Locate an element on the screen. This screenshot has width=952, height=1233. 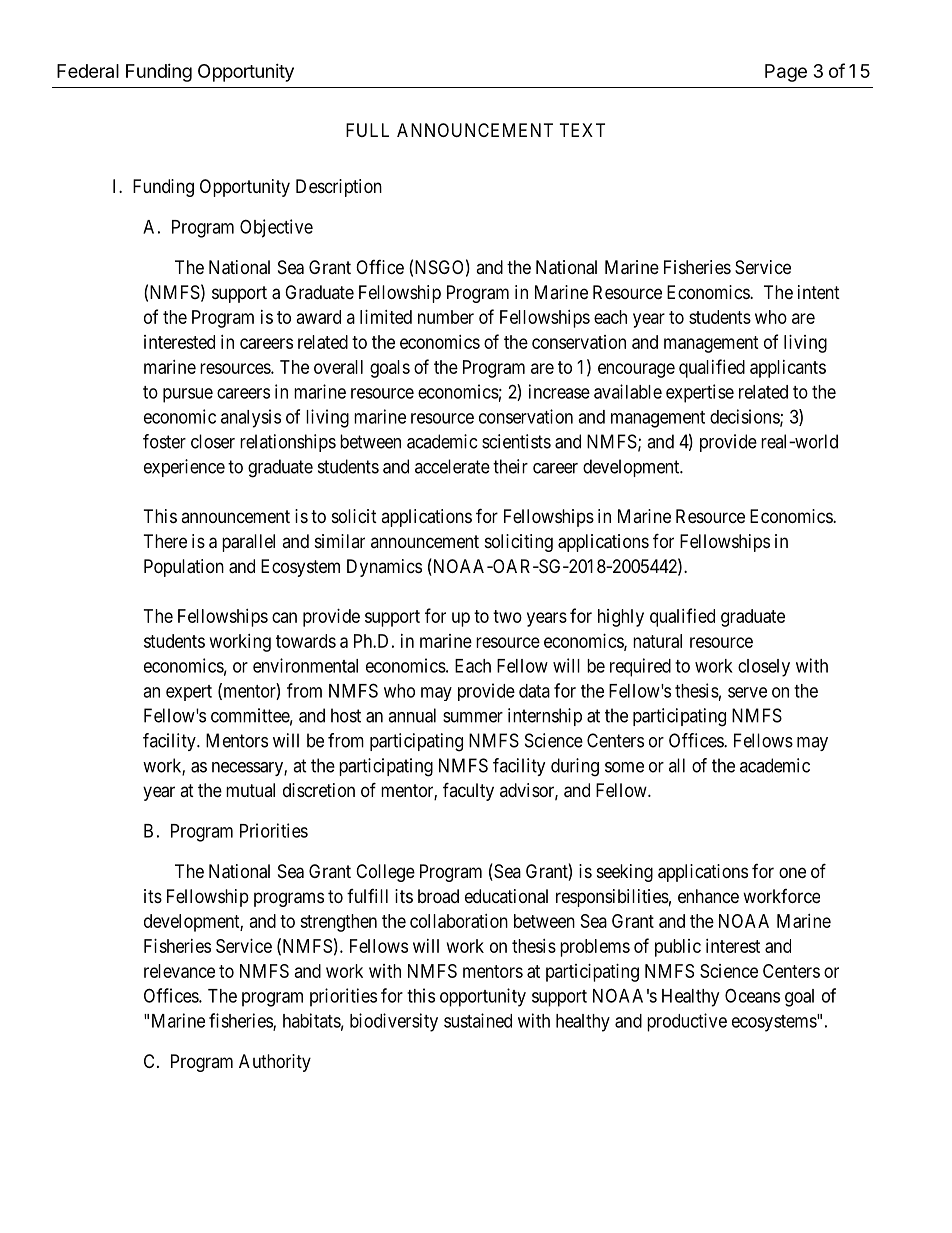
Dynamics is located at coordinates (384, 568).
